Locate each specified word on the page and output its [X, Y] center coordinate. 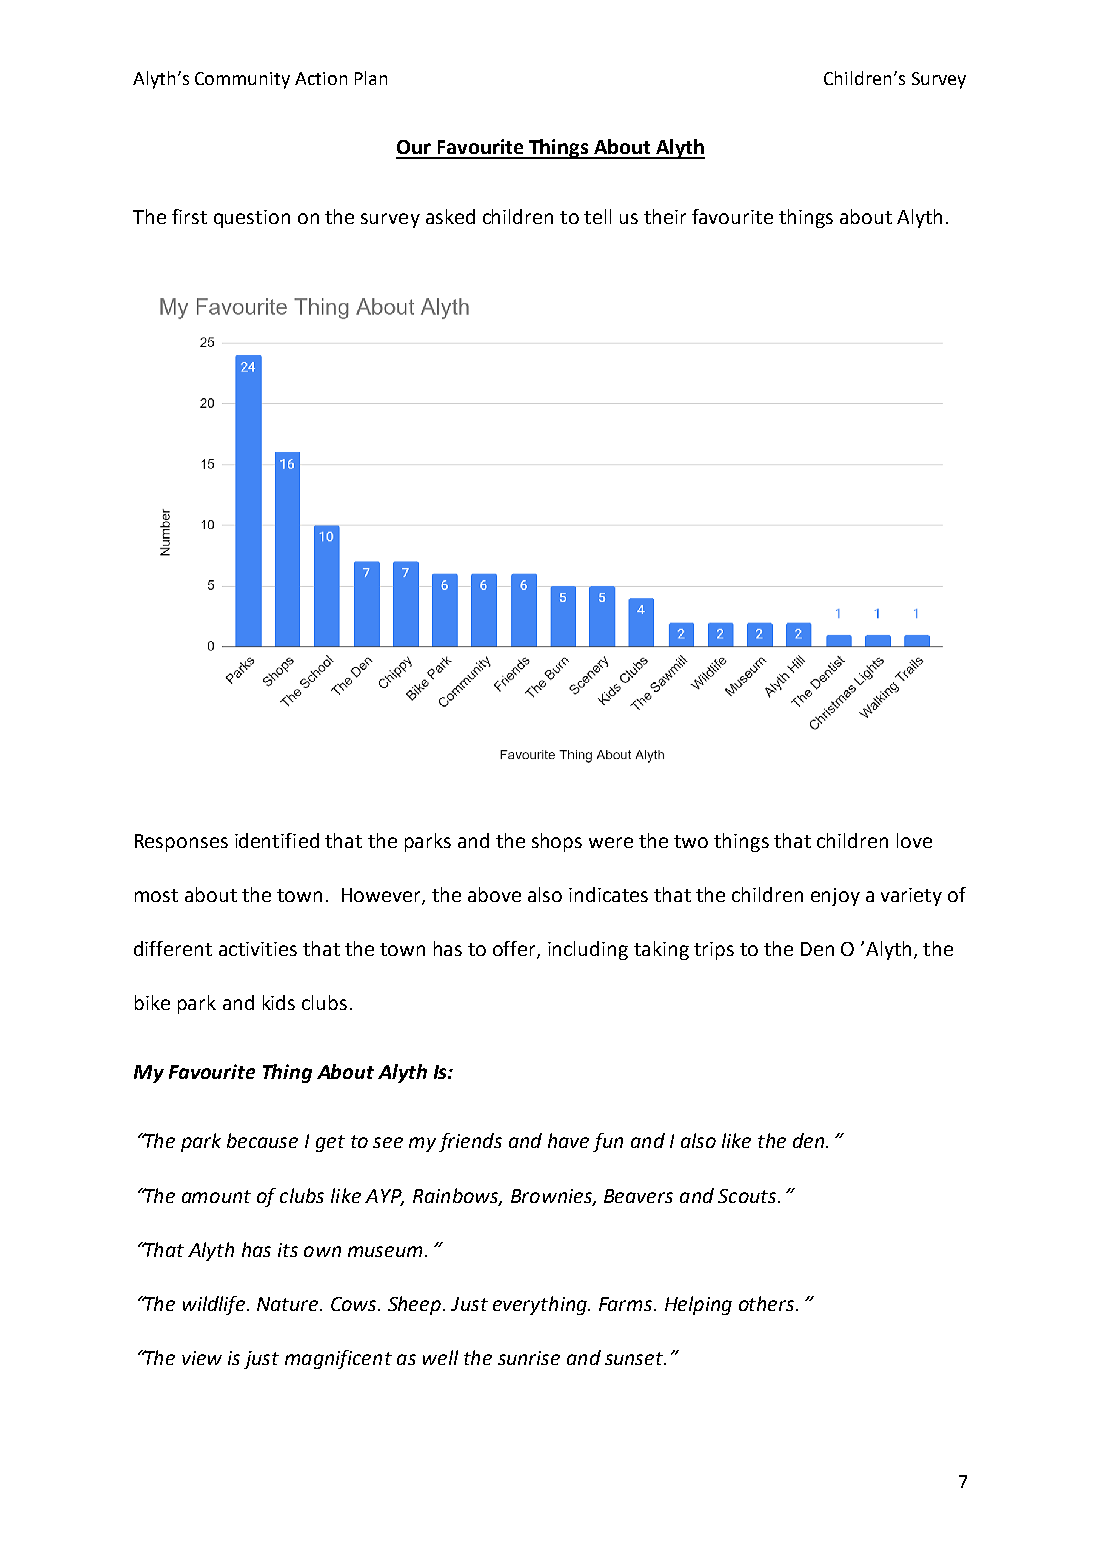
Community [242, 80]
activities [258, 949]
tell [597, 216]
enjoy [835, 897]
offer [515, 950]
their [665, 216]
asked [450, 216]
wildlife [214, 1305]
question [252, 219]
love [914, 840]
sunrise [529, 1358]
